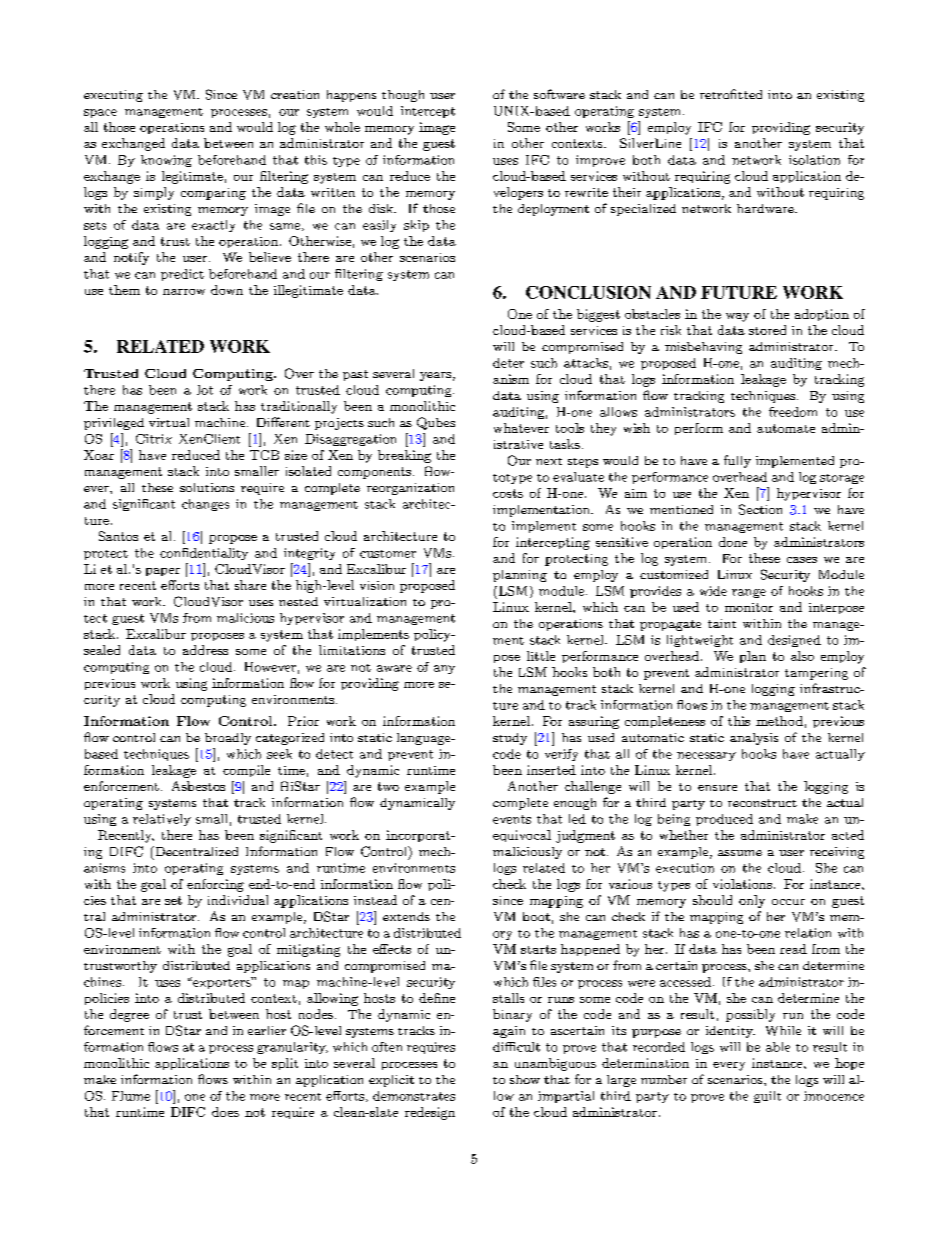  What do you see at coordinates (525, 1079) in the image?
I see `show` at bounding box center [525, 1079].
